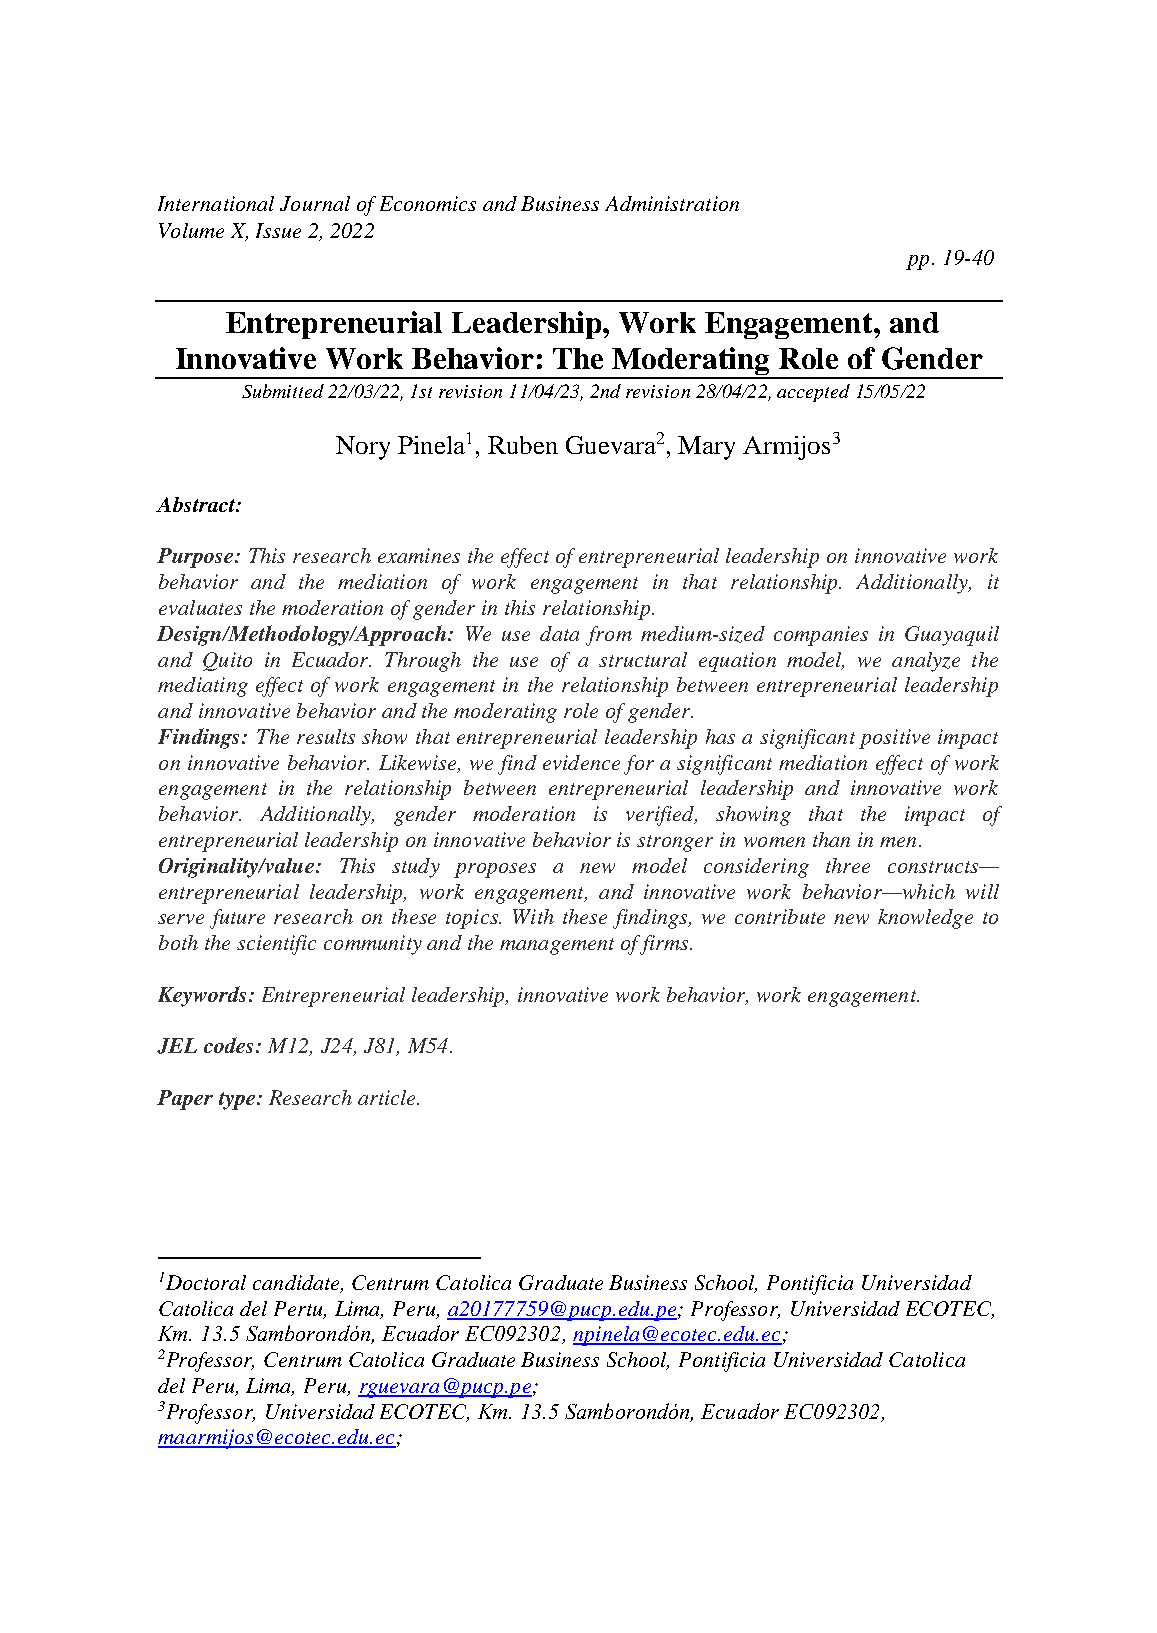 This screenshot has height=1633, width=1157. What do you see at coordinates (278, 230) in the screenshot?
I see `Issue` at bounding box center [278, 230].
